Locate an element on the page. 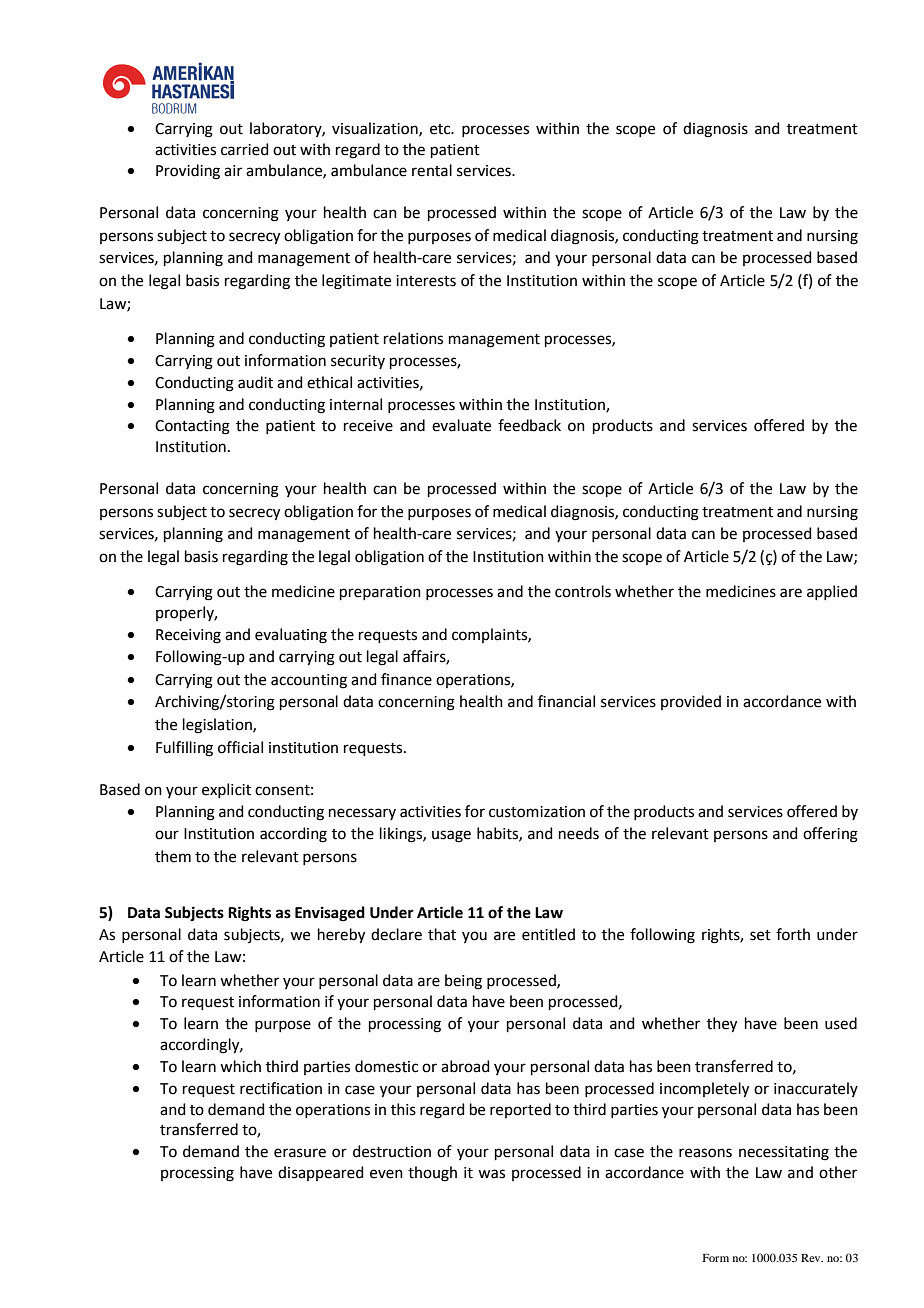  feedback is located at coordinates (529, 425).
